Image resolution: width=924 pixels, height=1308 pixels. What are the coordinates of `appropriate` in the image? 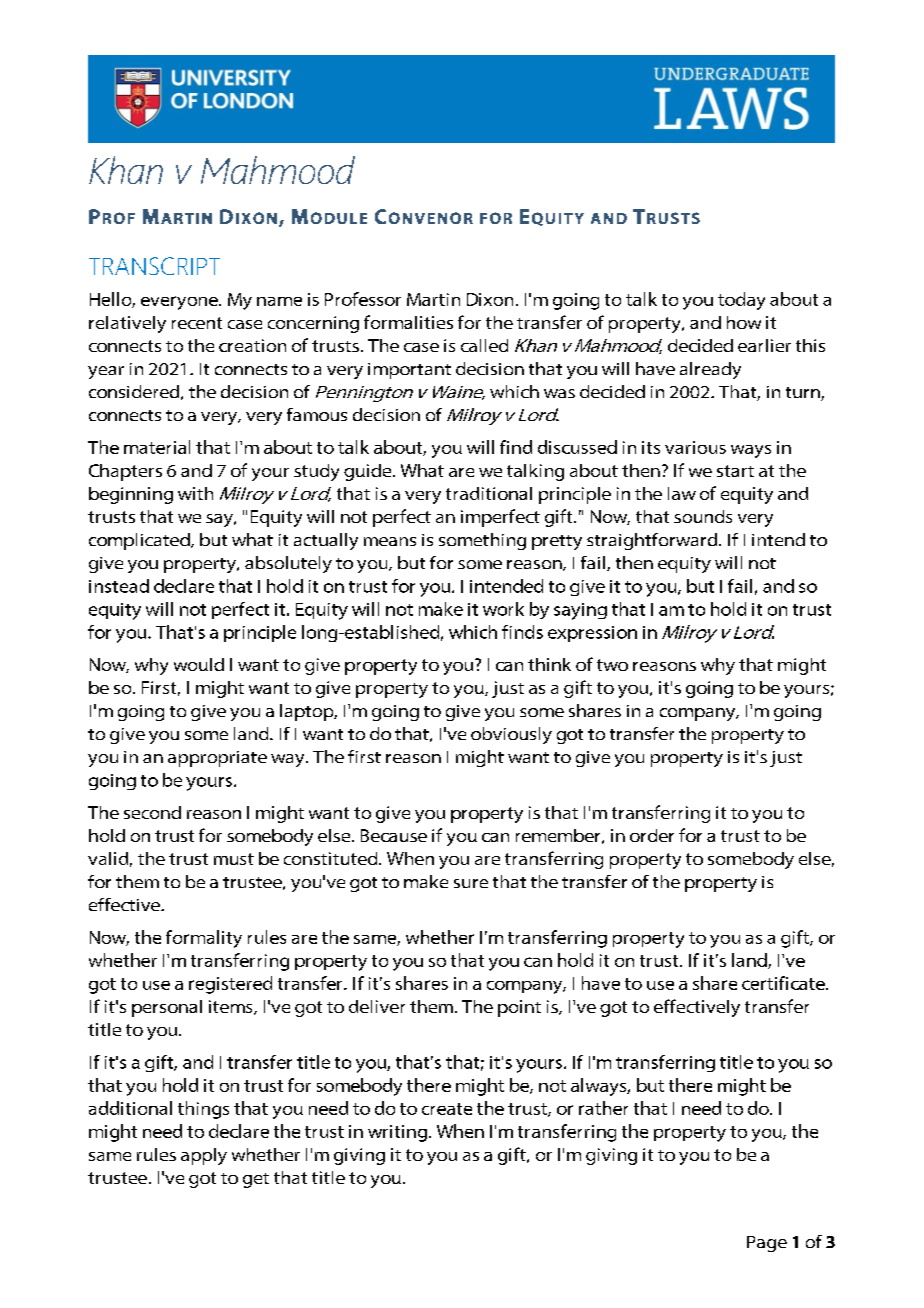 It's located at (217, 759).
